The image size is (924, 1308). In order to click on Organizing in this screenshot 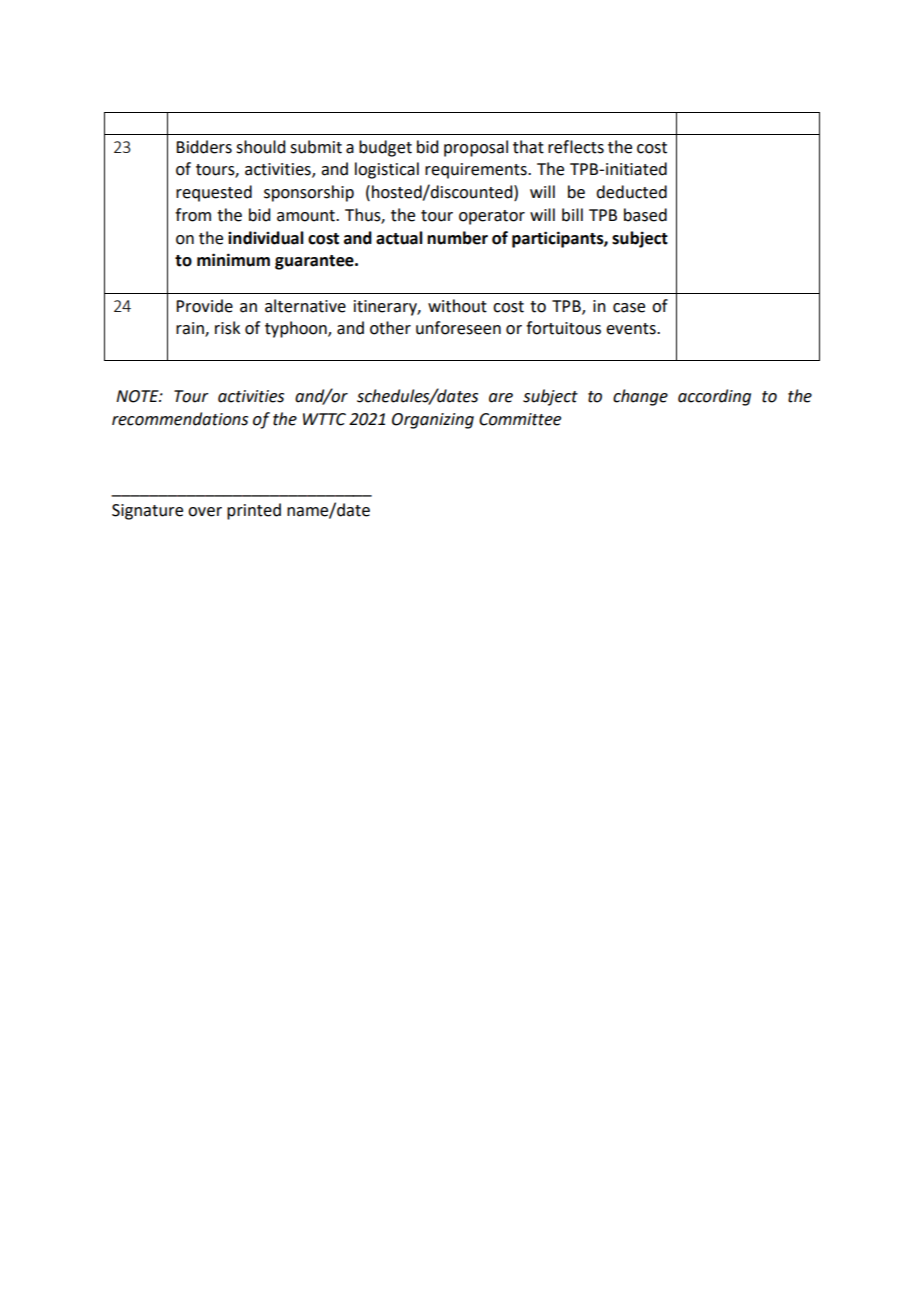, I will do `click(433, 421)`.
